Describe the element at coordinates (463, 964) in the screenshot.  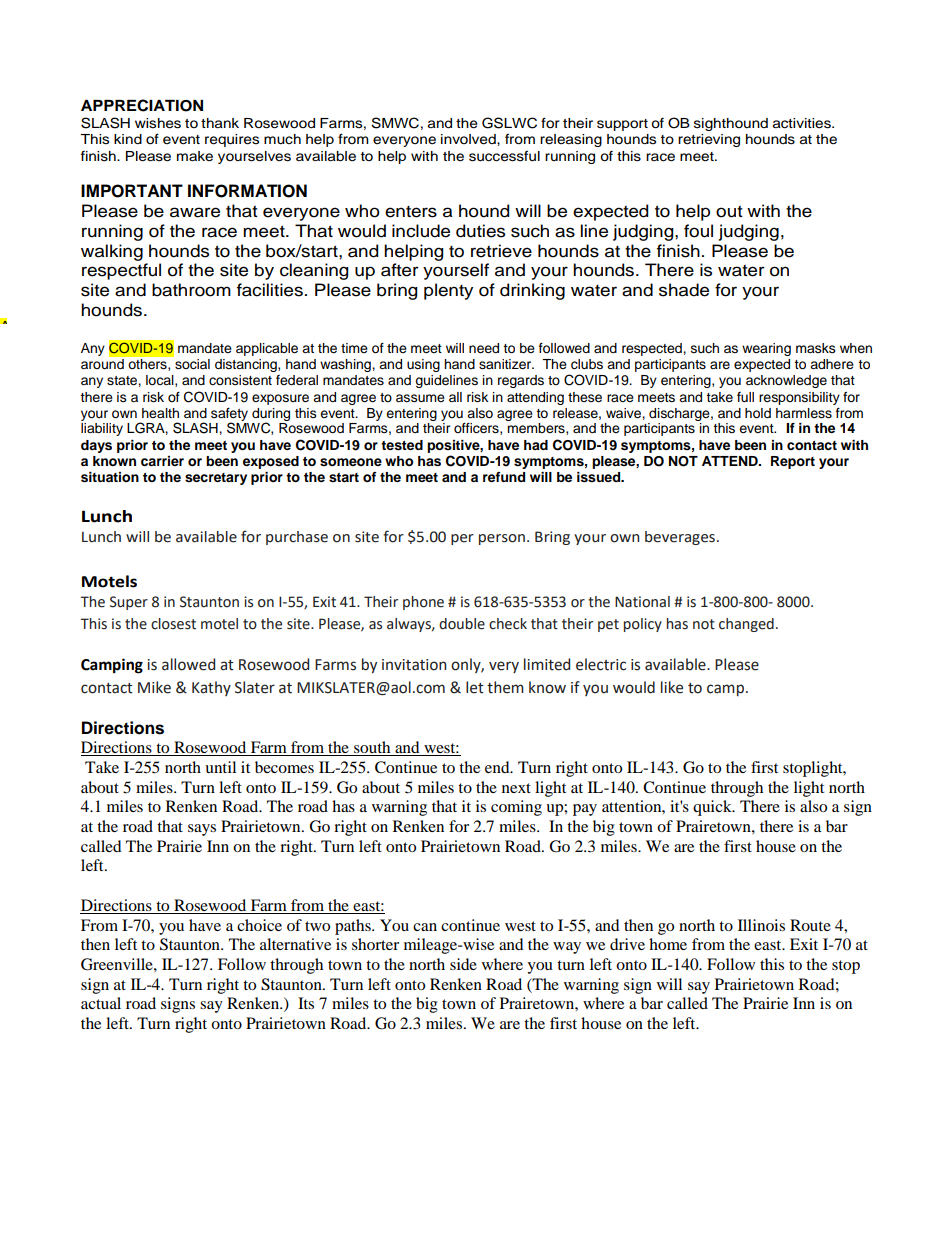
I see `side` at that location.
